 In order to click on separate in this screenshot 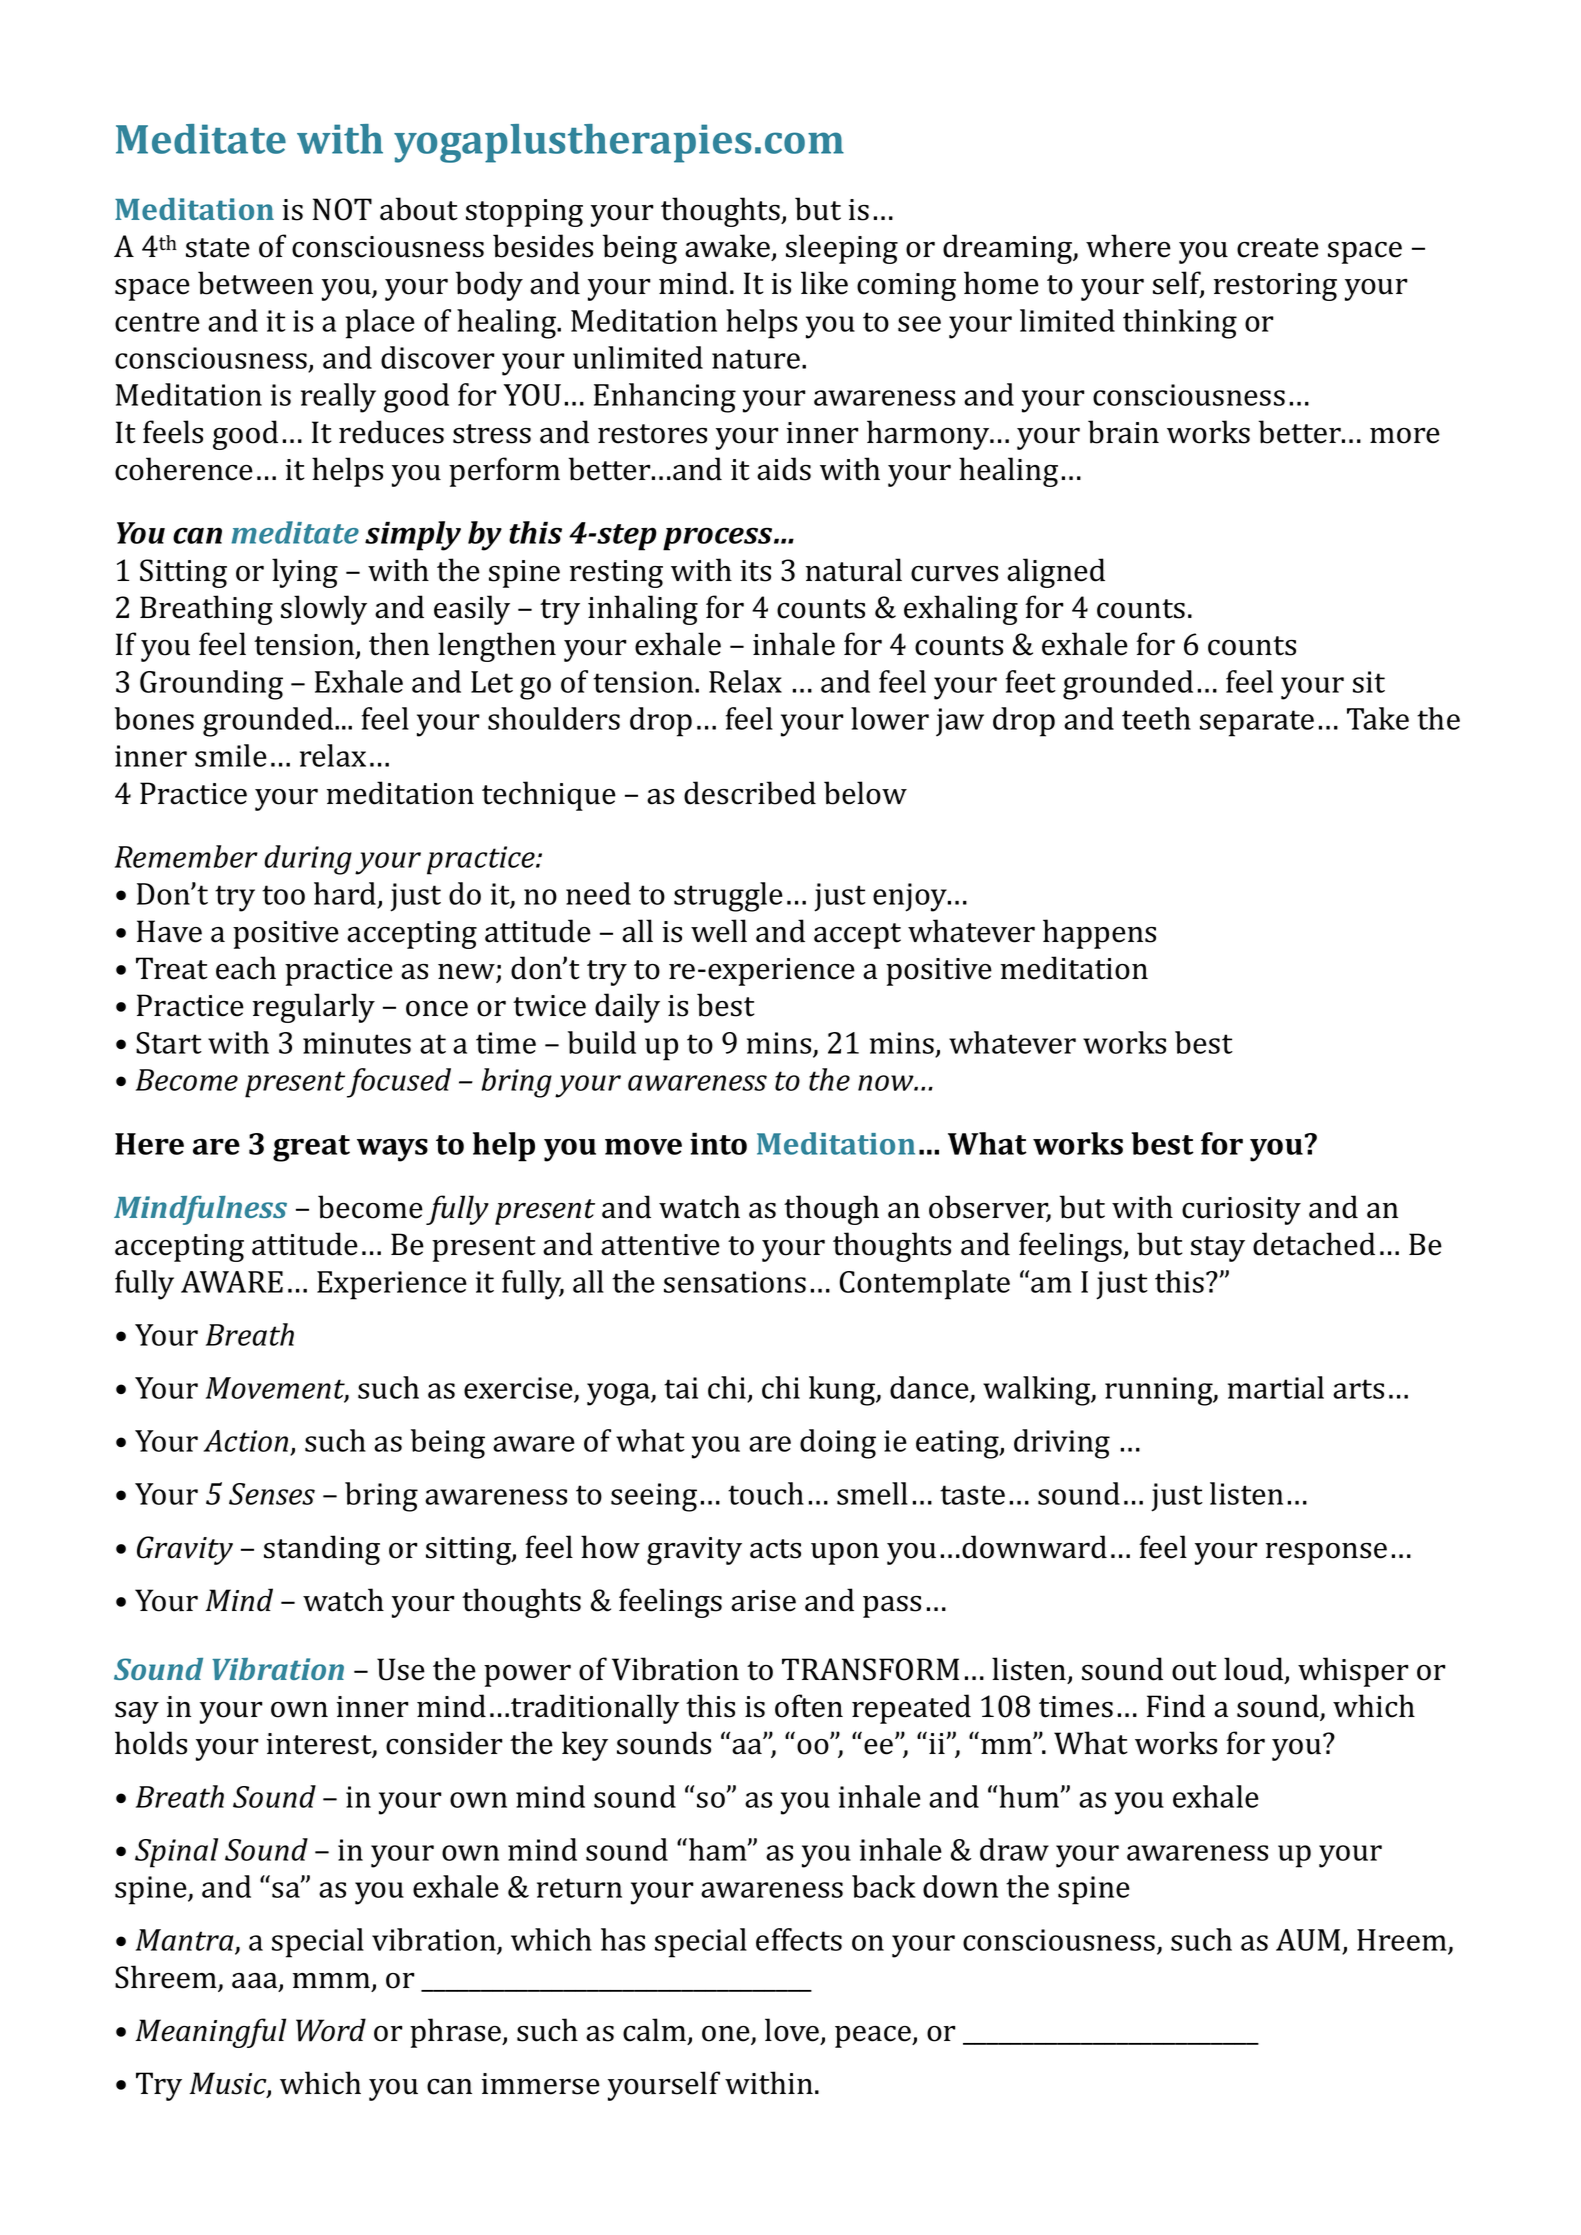, I will do `click(1257, 723)`.
